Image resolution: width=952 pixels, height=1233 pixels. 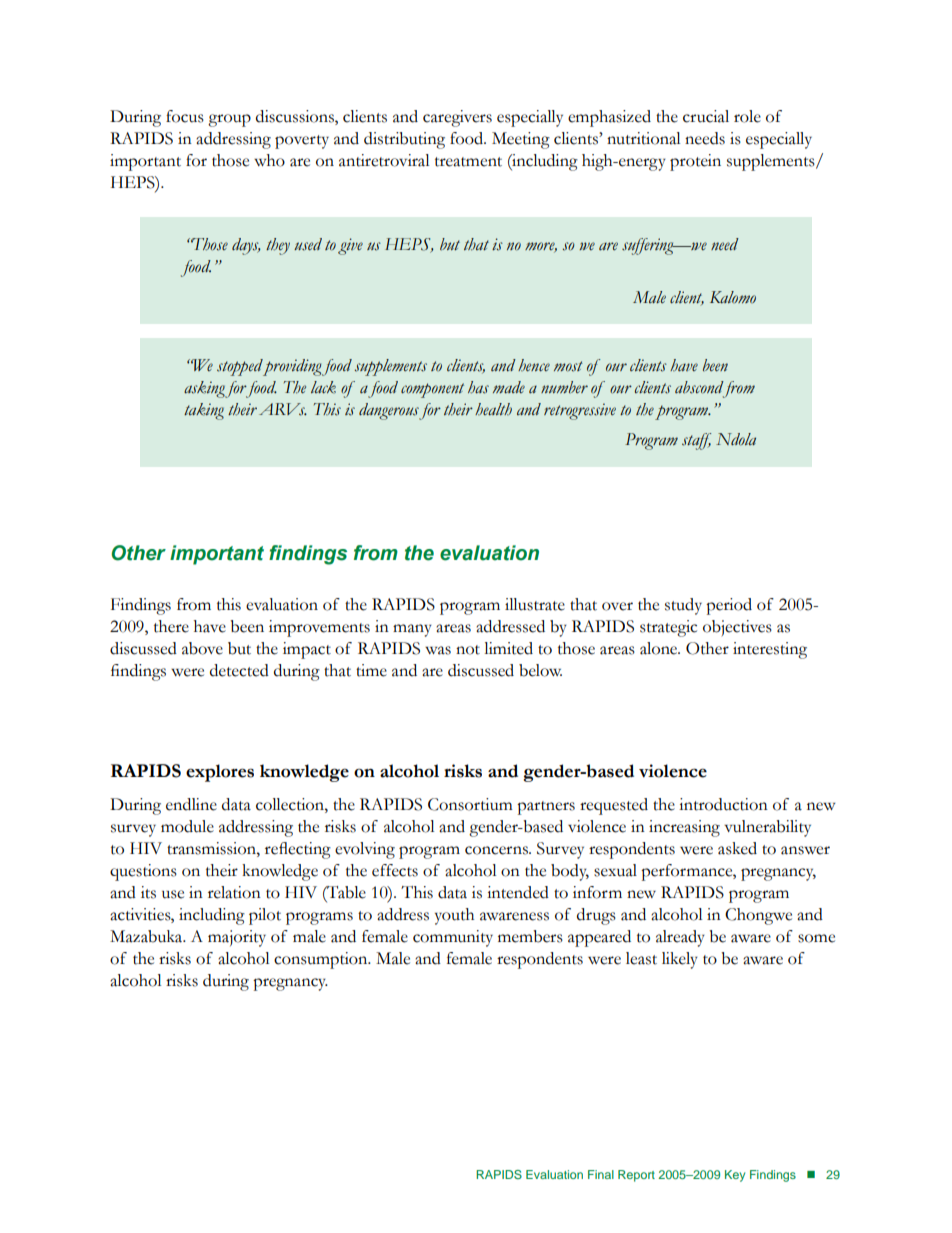 I want to click on not, so click(x=468, y=650).
